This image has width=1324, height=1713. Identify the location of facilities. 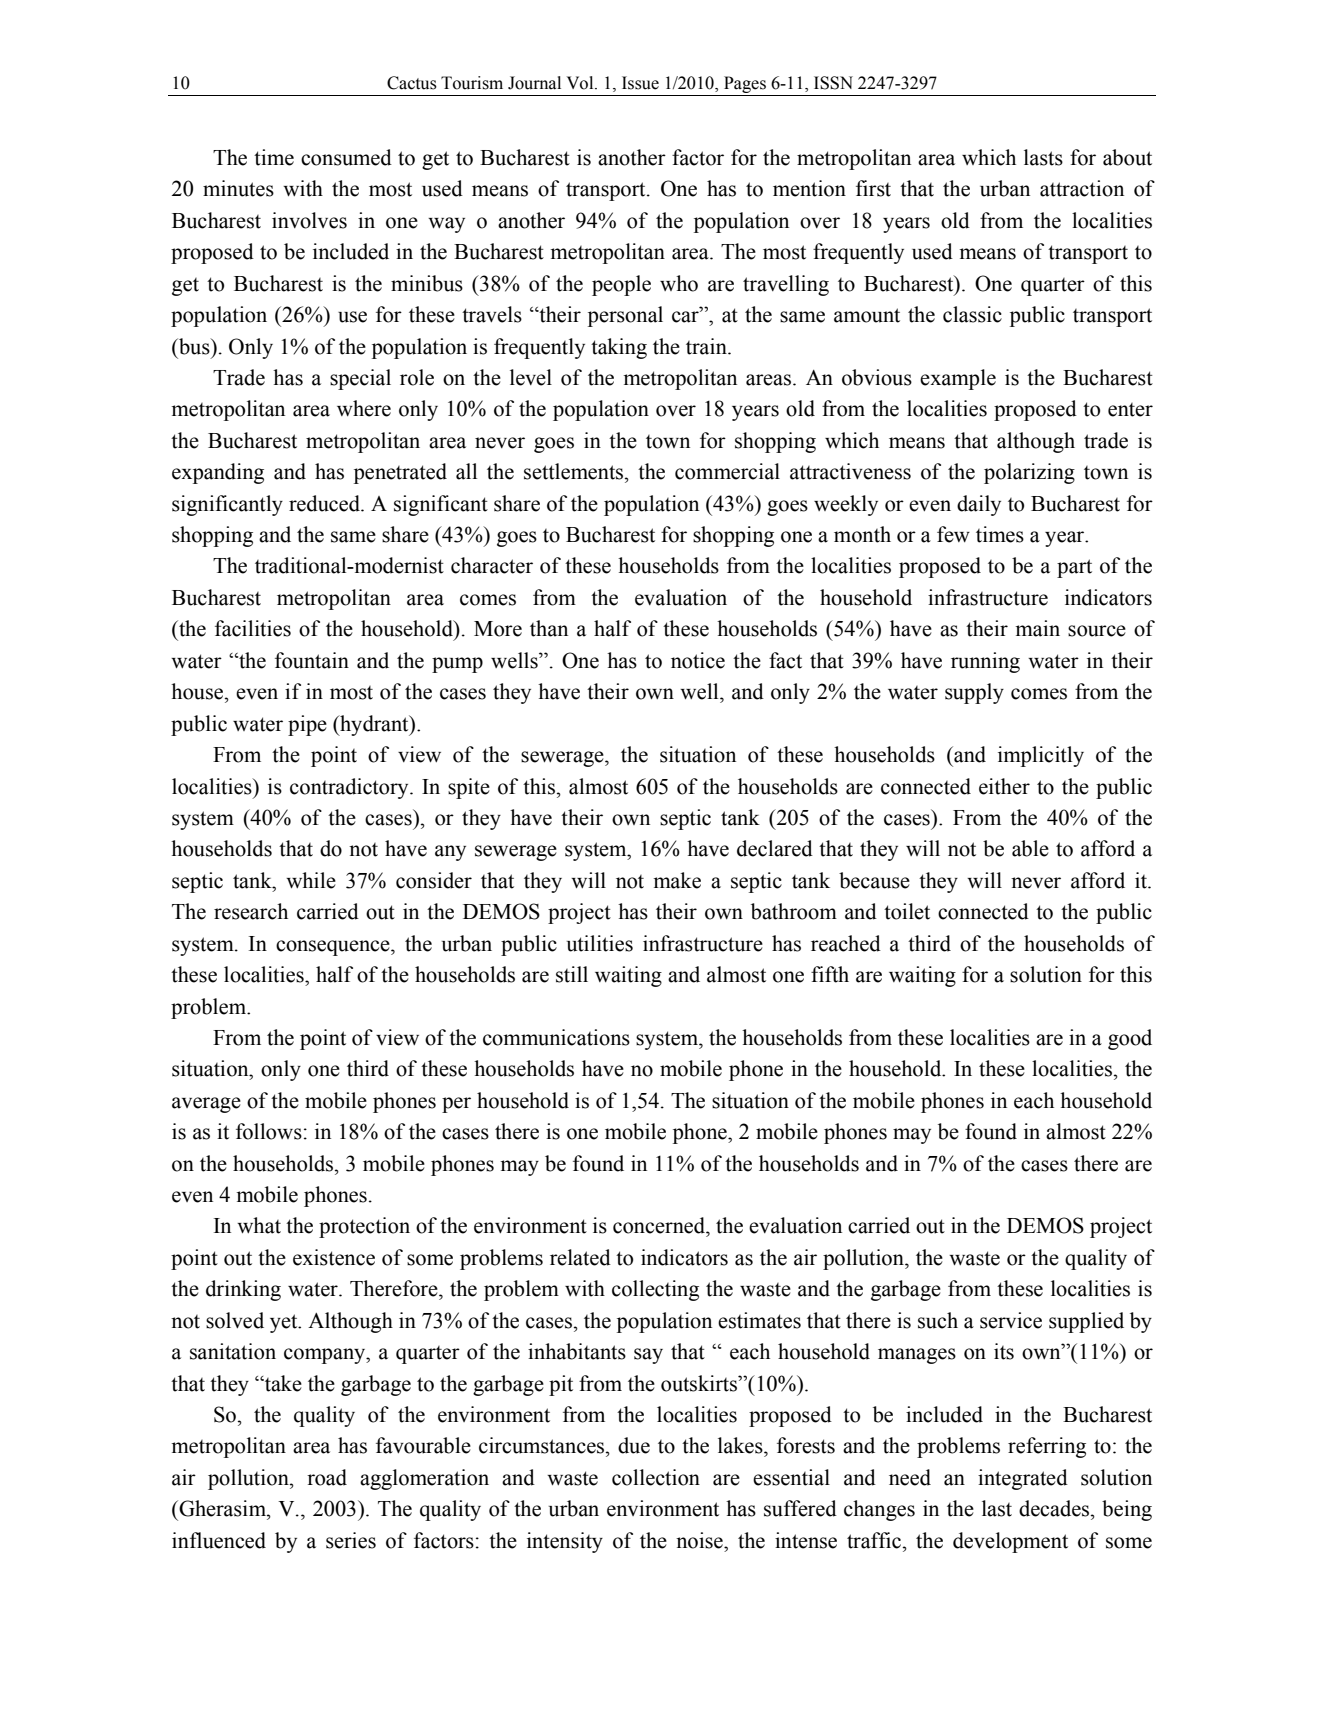
(253, 628).
